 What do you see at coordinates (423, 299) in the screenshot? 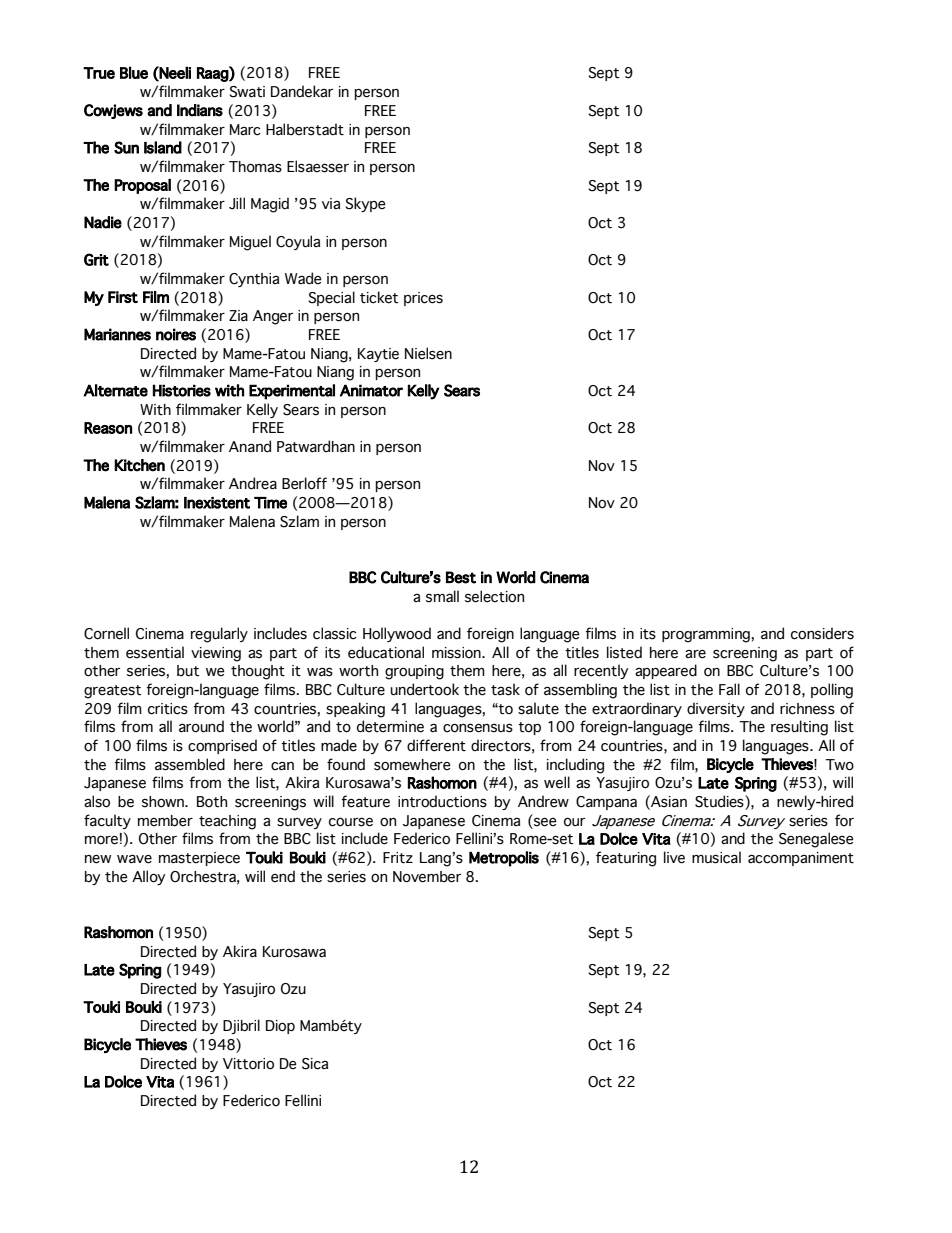
I see `prices` at bounding box center [423, 299].
